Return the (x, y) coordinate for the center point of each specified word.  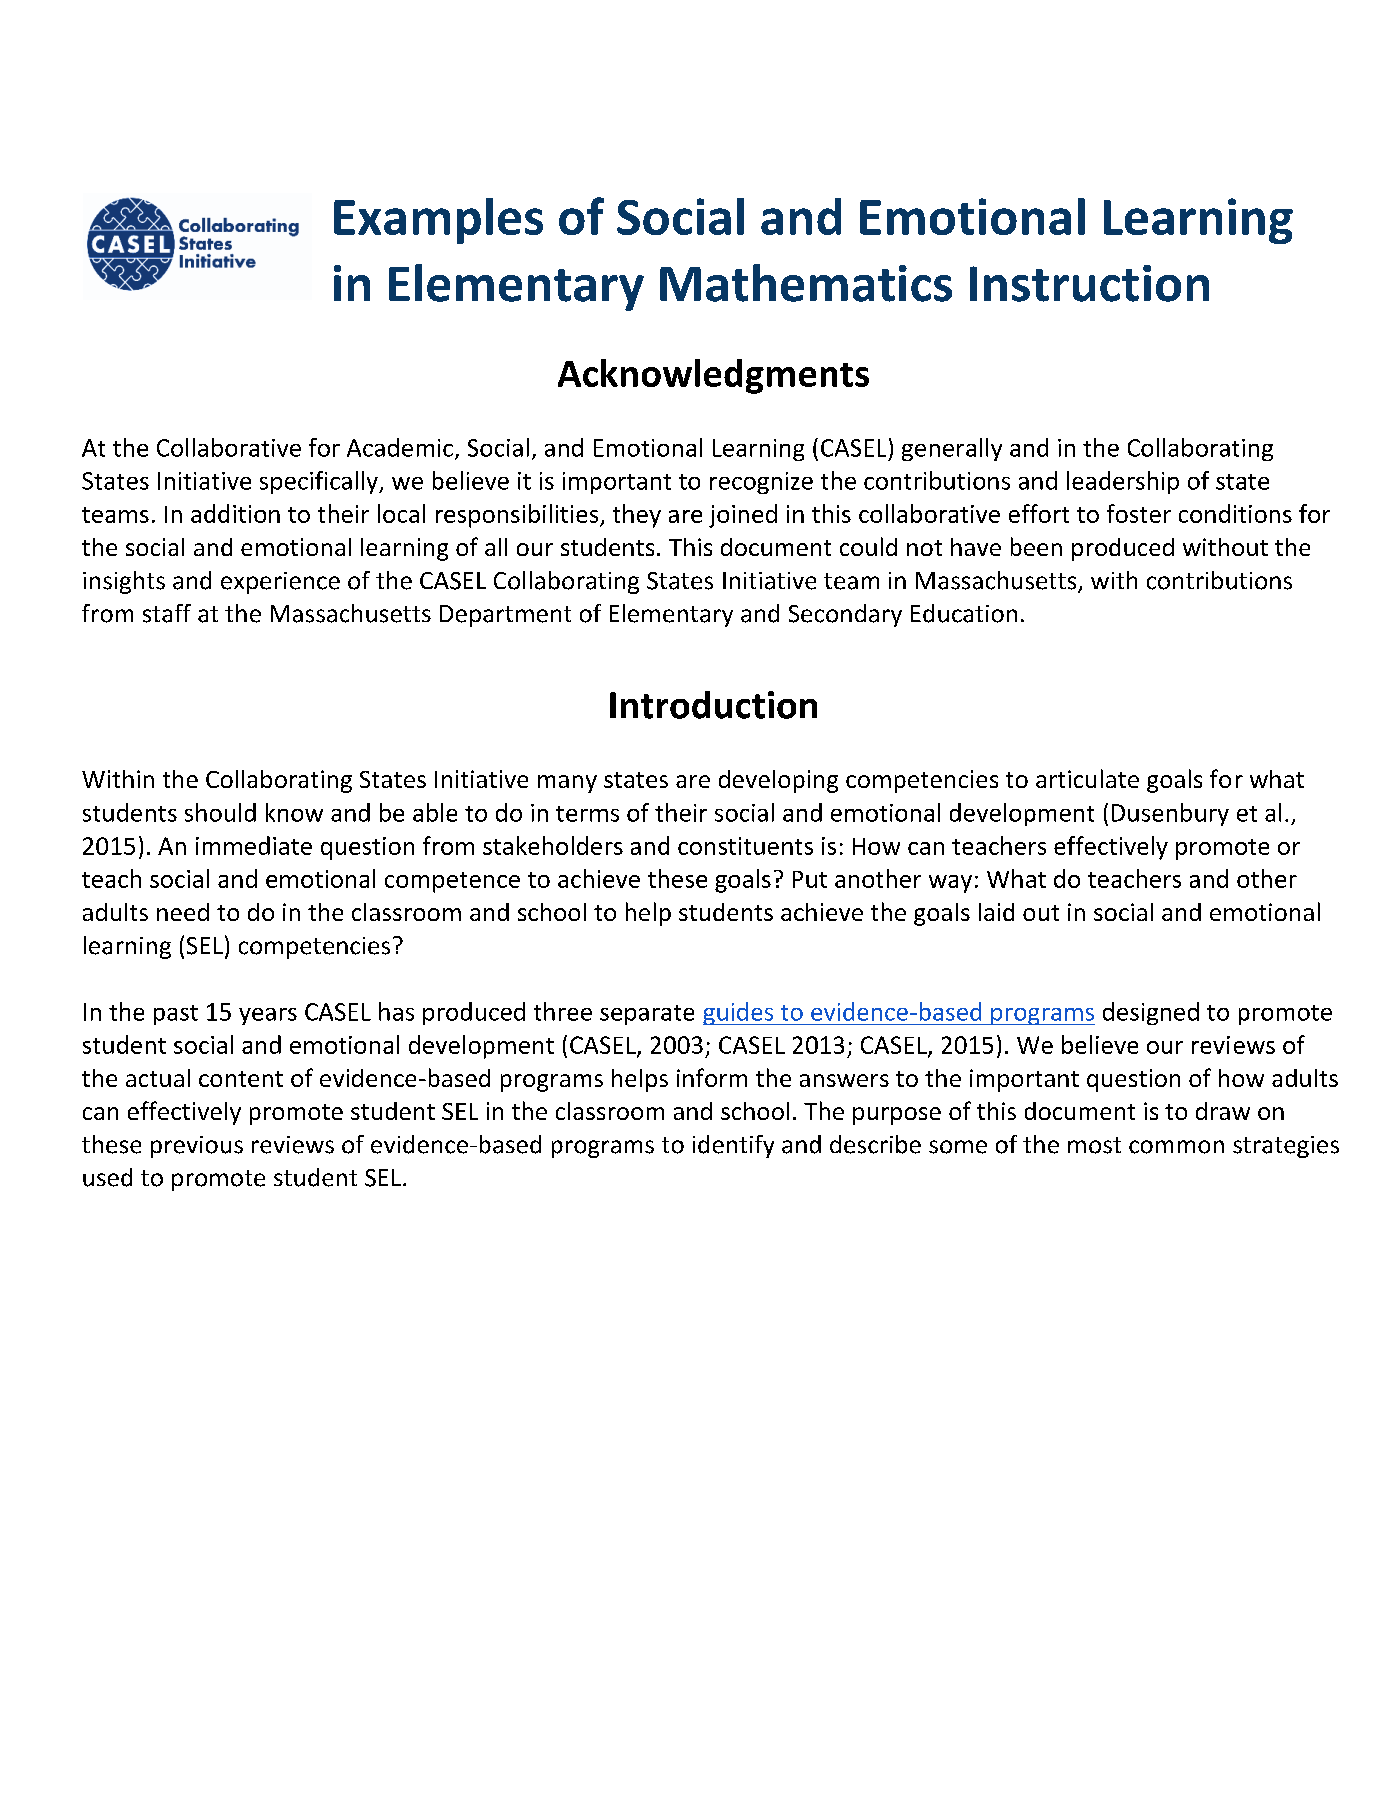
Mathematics (806, 283)
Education (964, 613)
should (220, 812)
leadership (1123, 482)
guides (739, 1013)
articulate (1087, 778)
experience (280, 583)
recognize (761, 483)
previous (197, 1147)
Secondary (845, 615)
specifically (320, 482)
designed (1151, 1013)
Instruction (1089, 283)
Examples (438, 221)
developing (778, 781)
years (268, 1016)
